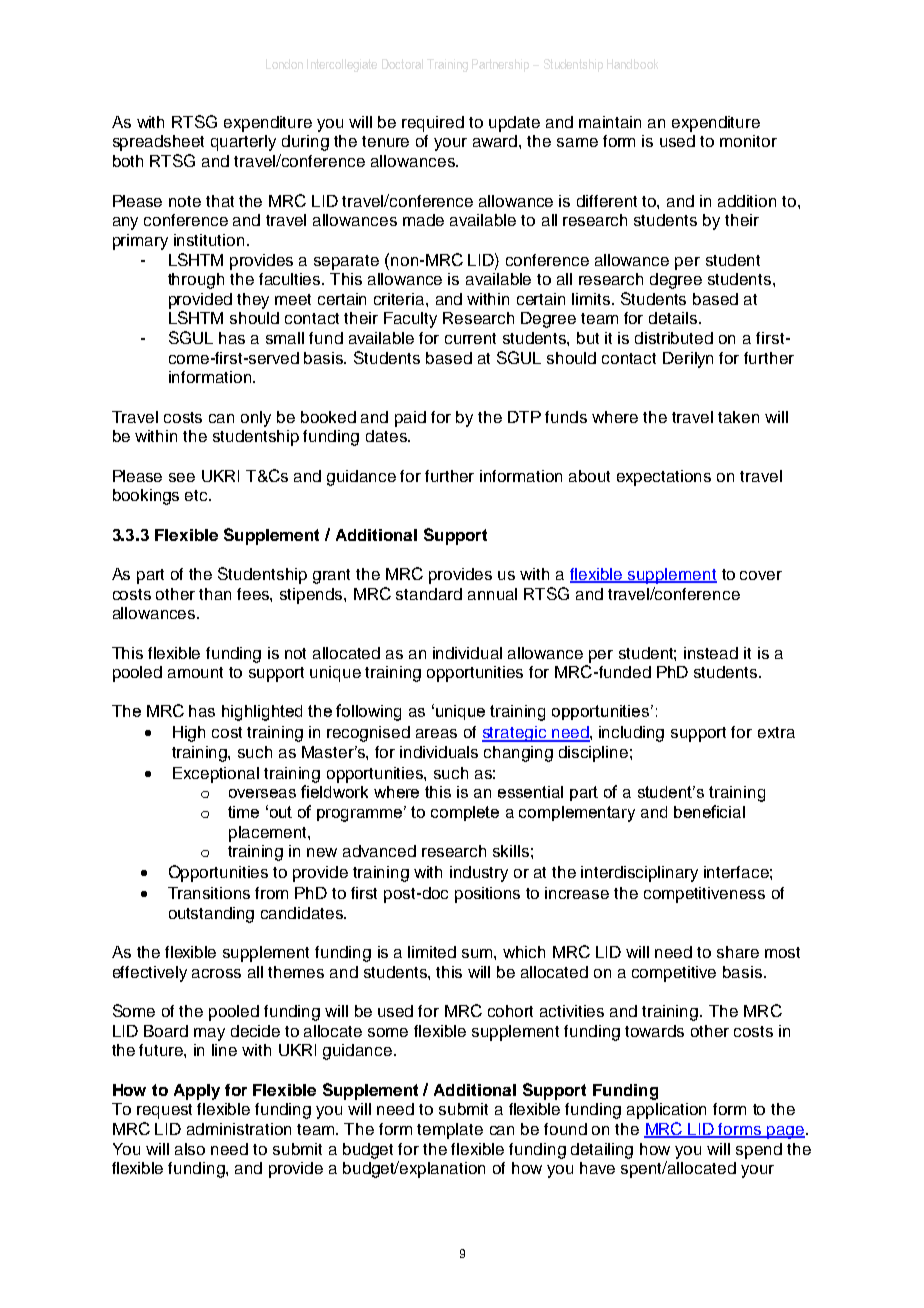  I want to click on areas, so click(436, 733).
